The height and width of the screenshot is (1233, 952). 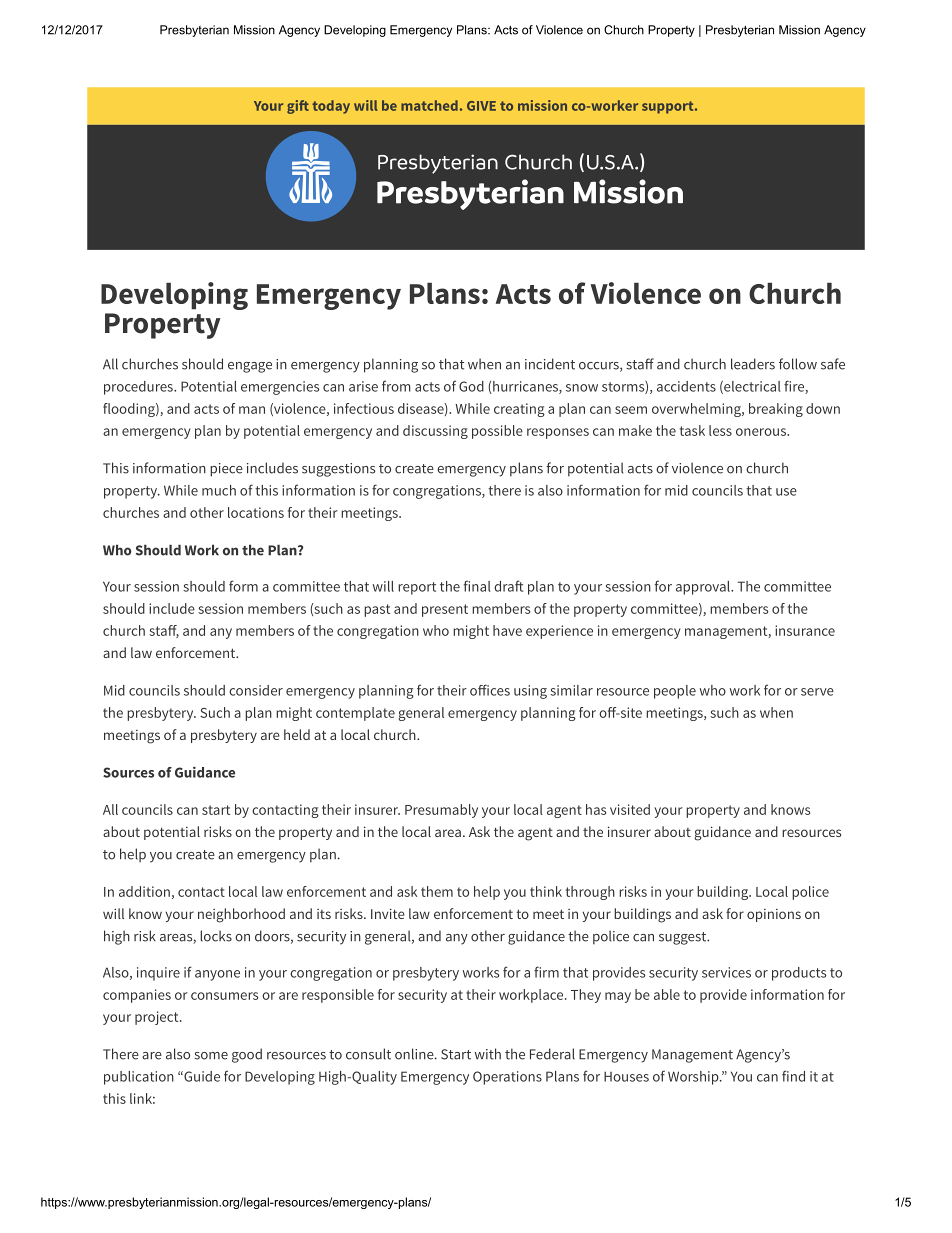 What do you see at coordinates (488, 1054) in the screenshot?
I see `with` at bounding box center [488, 1054].
